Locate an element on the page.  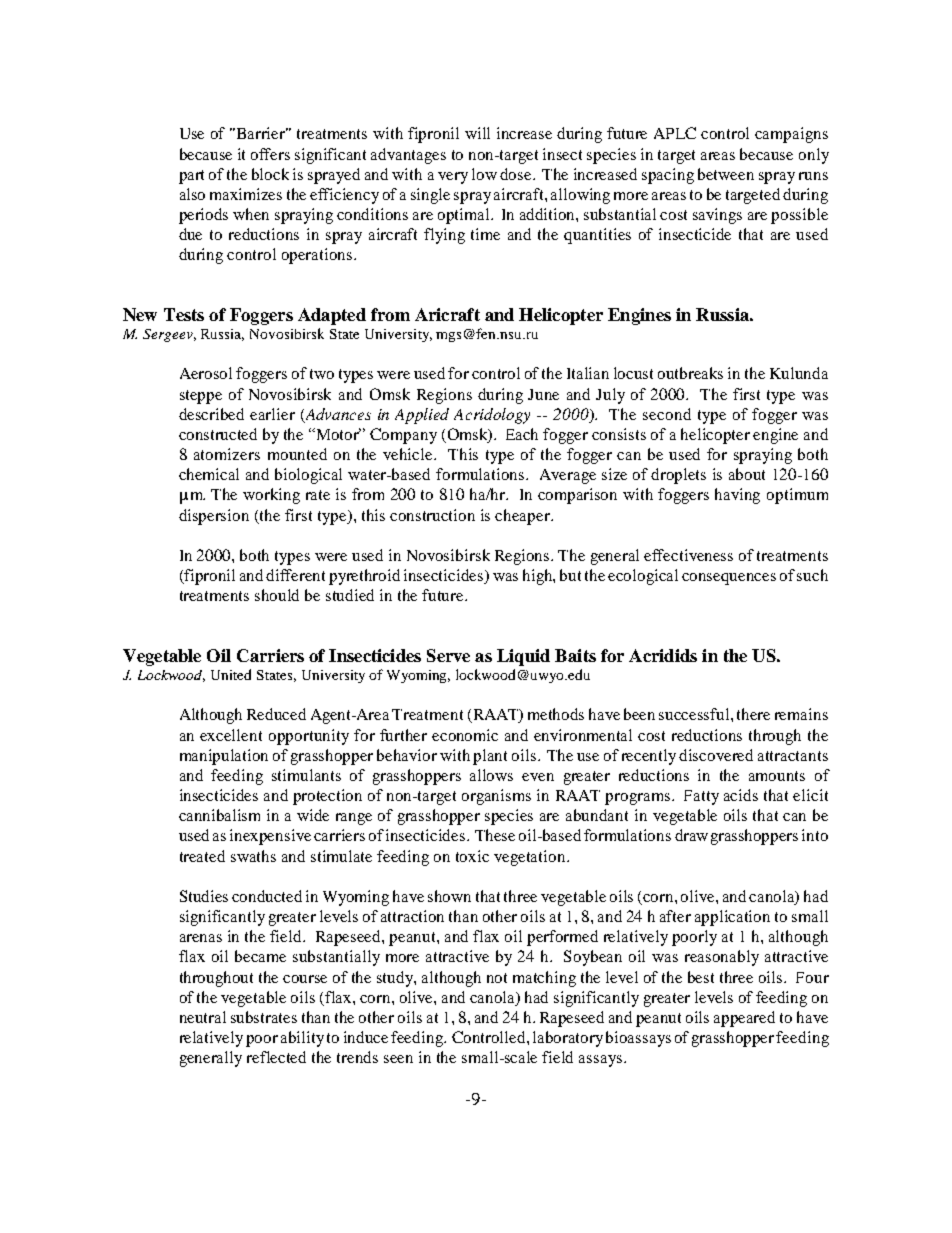
neutral is located at coordinates (203, 1017).
